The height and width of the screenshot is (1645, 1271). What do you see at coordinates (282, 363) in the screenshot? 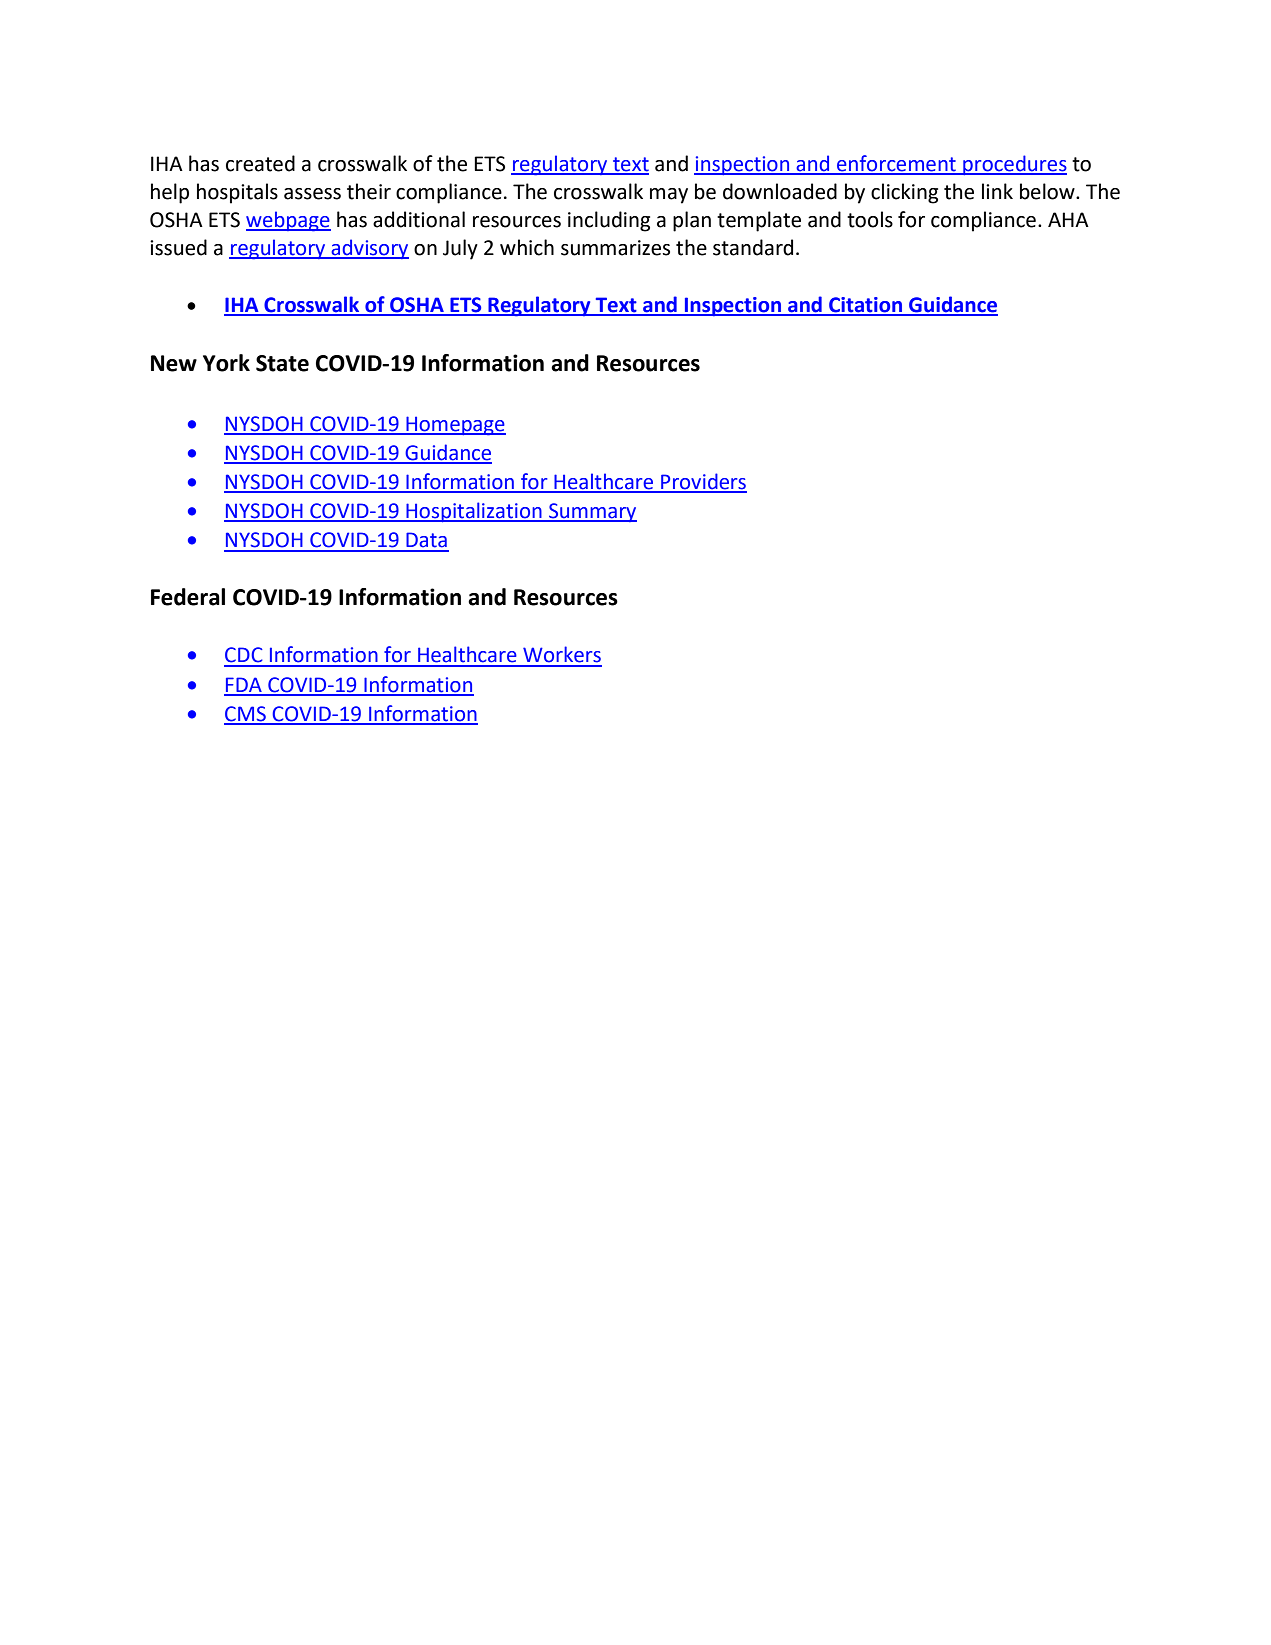
I see `State` at bounding box center [282, 363].
